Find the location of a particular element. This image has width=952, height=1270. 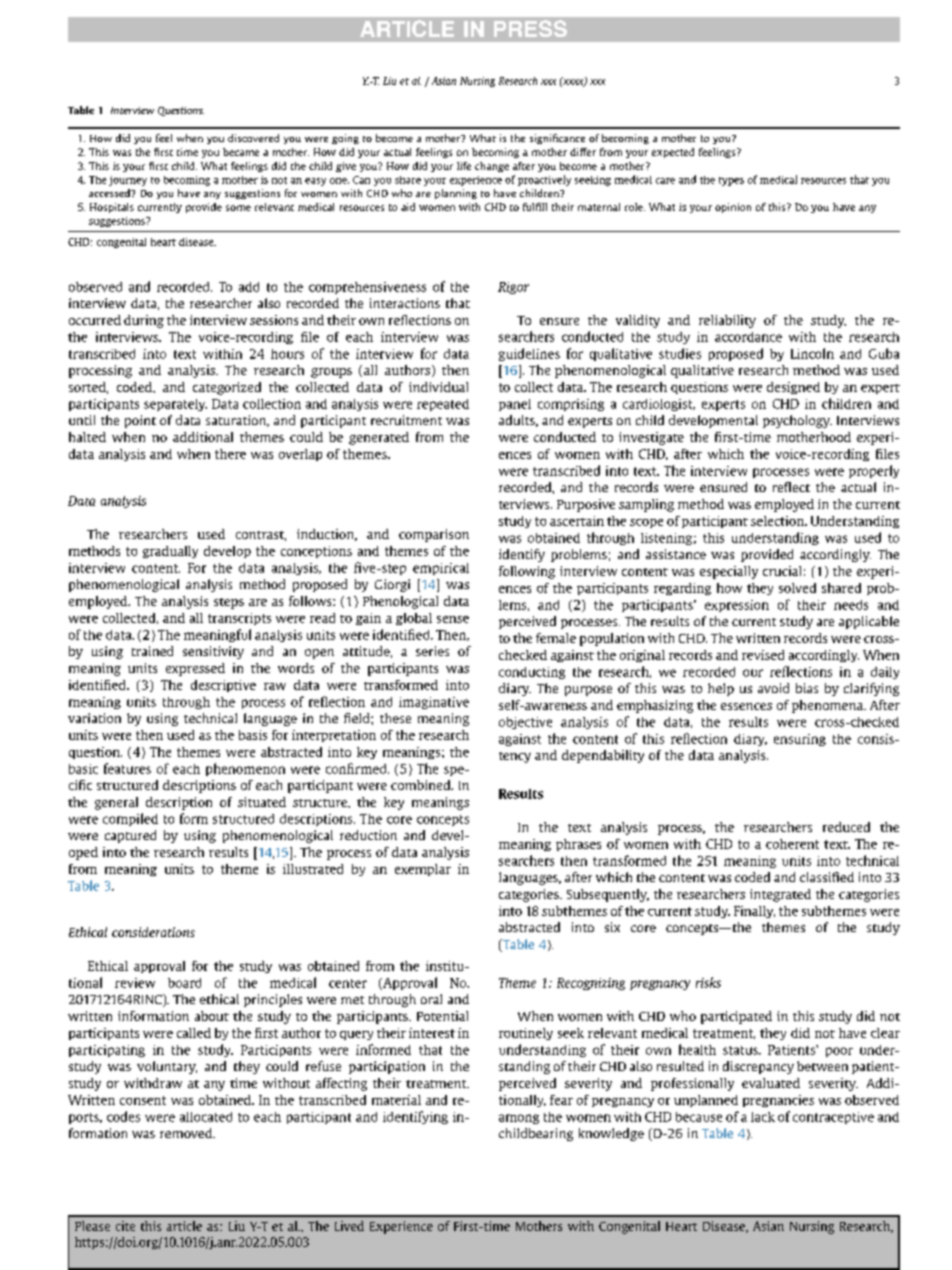

exemplar is located at coordinates (423, 870).
